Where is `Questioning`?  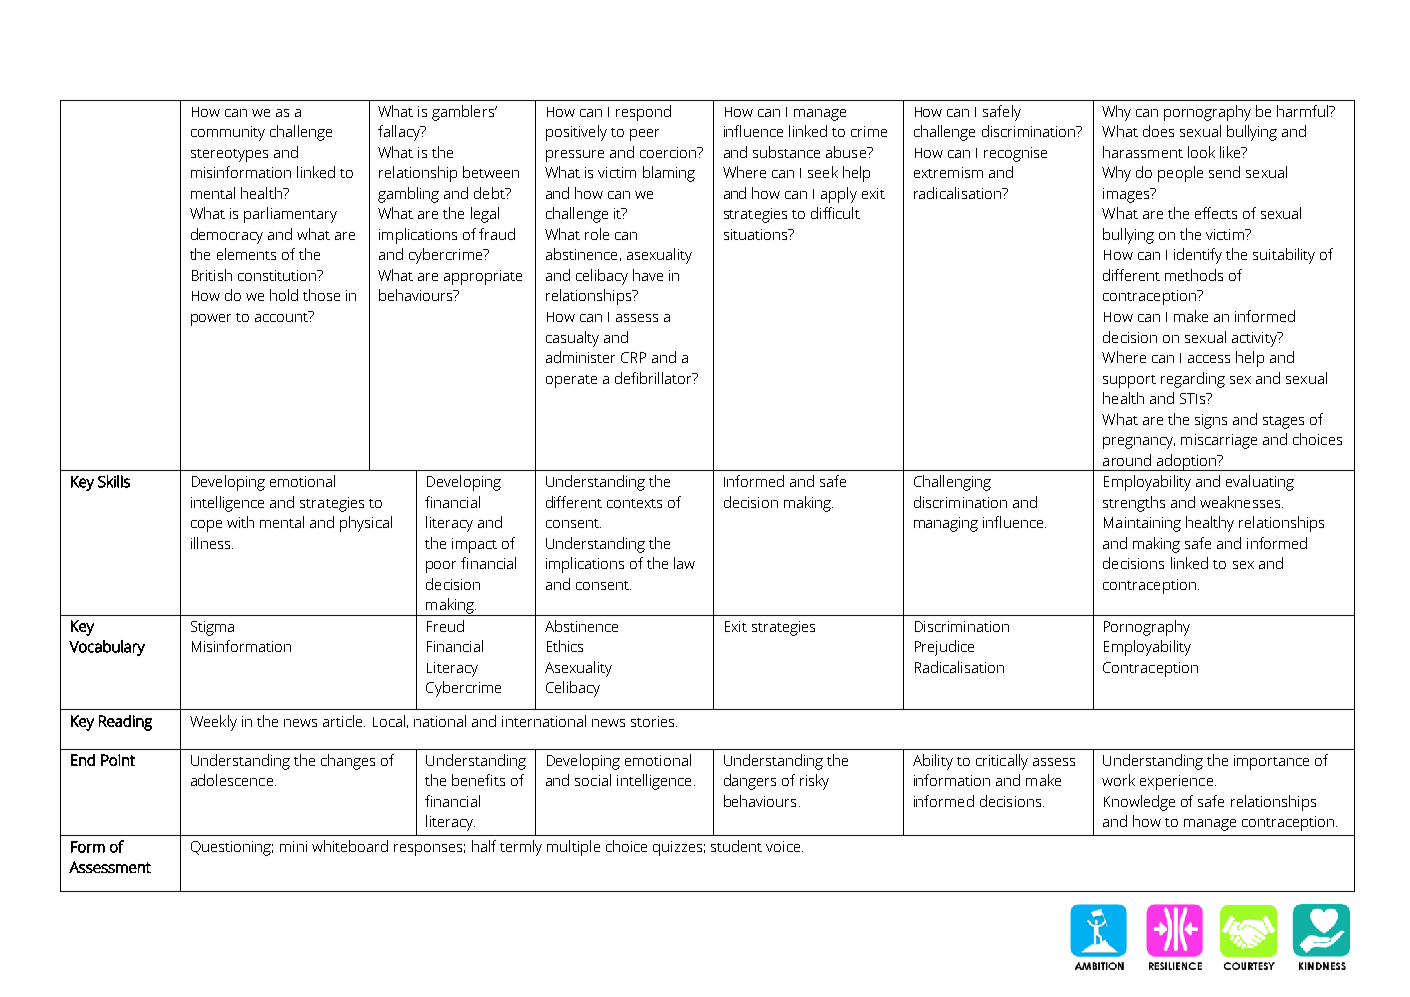
Questioning is located at coordinates (232, 848).
